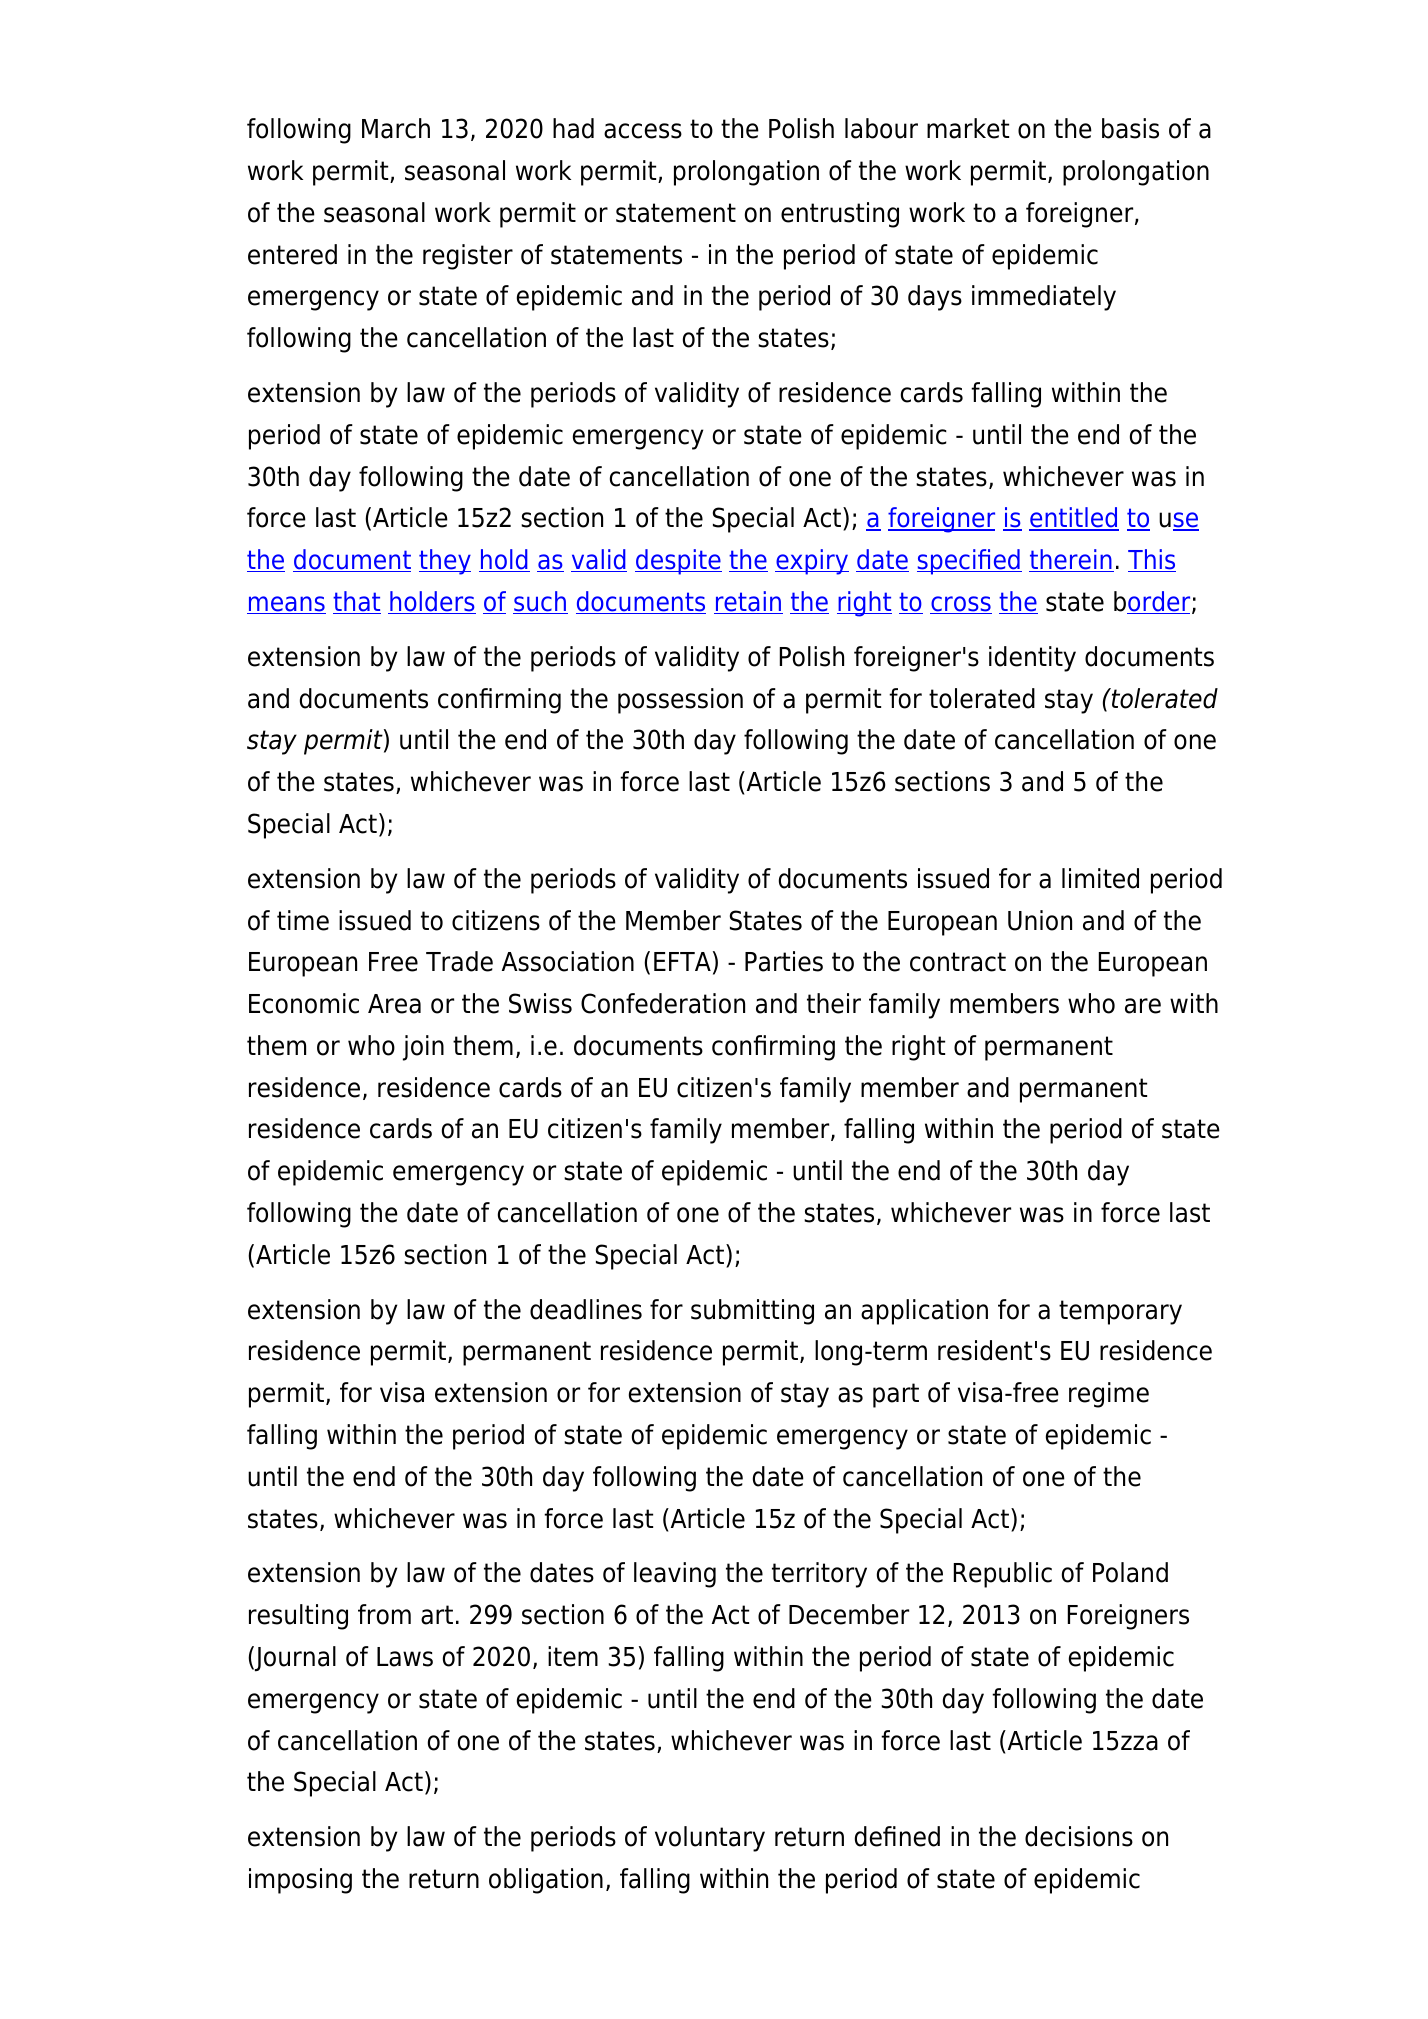  I want to click on therein, so click(1071, 560).
